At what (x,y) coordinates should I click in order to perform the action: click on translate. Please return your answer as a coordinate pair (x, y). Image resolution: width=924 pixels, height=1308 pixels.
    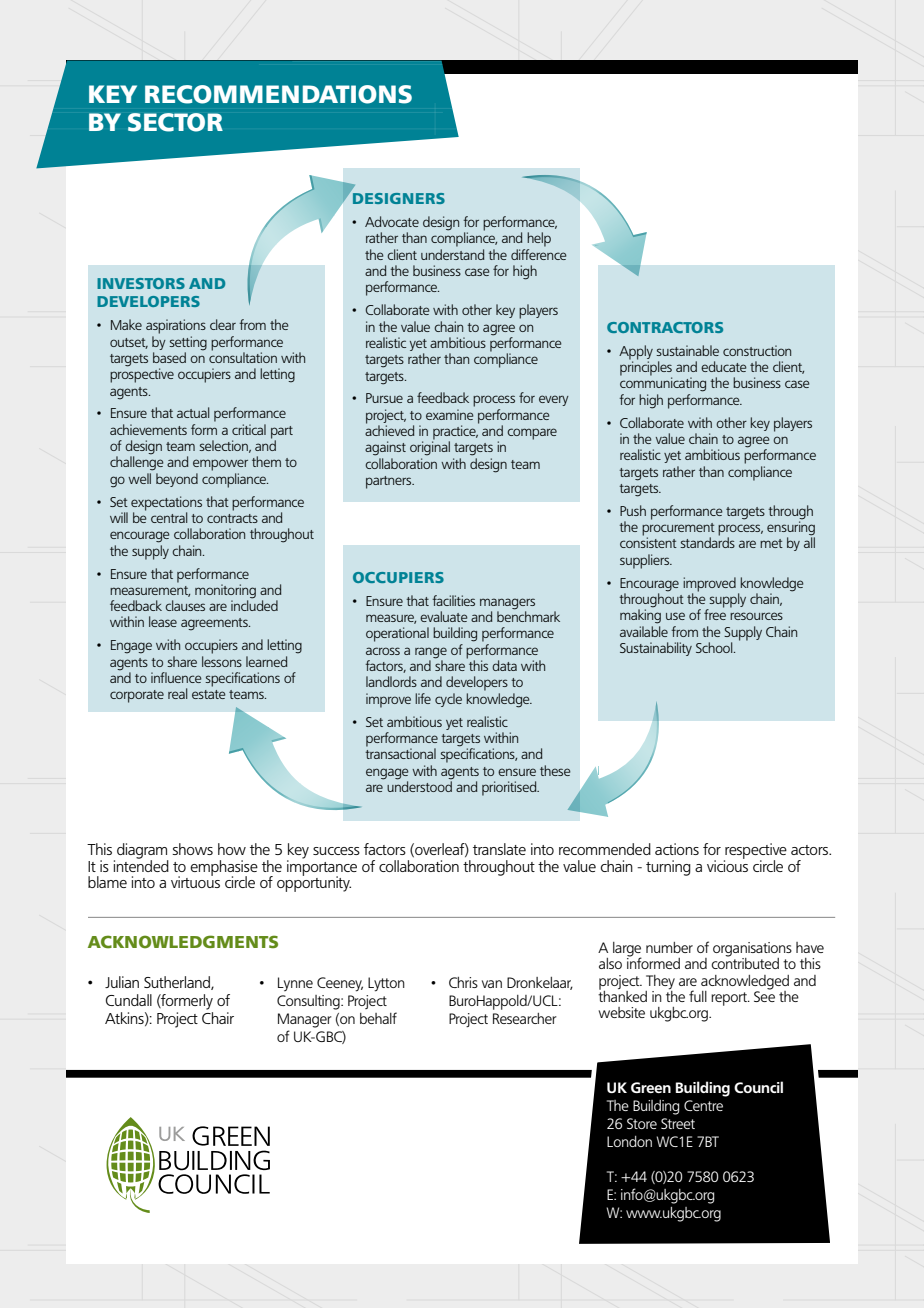
    Looking at the image, I should click on (499, 849).
